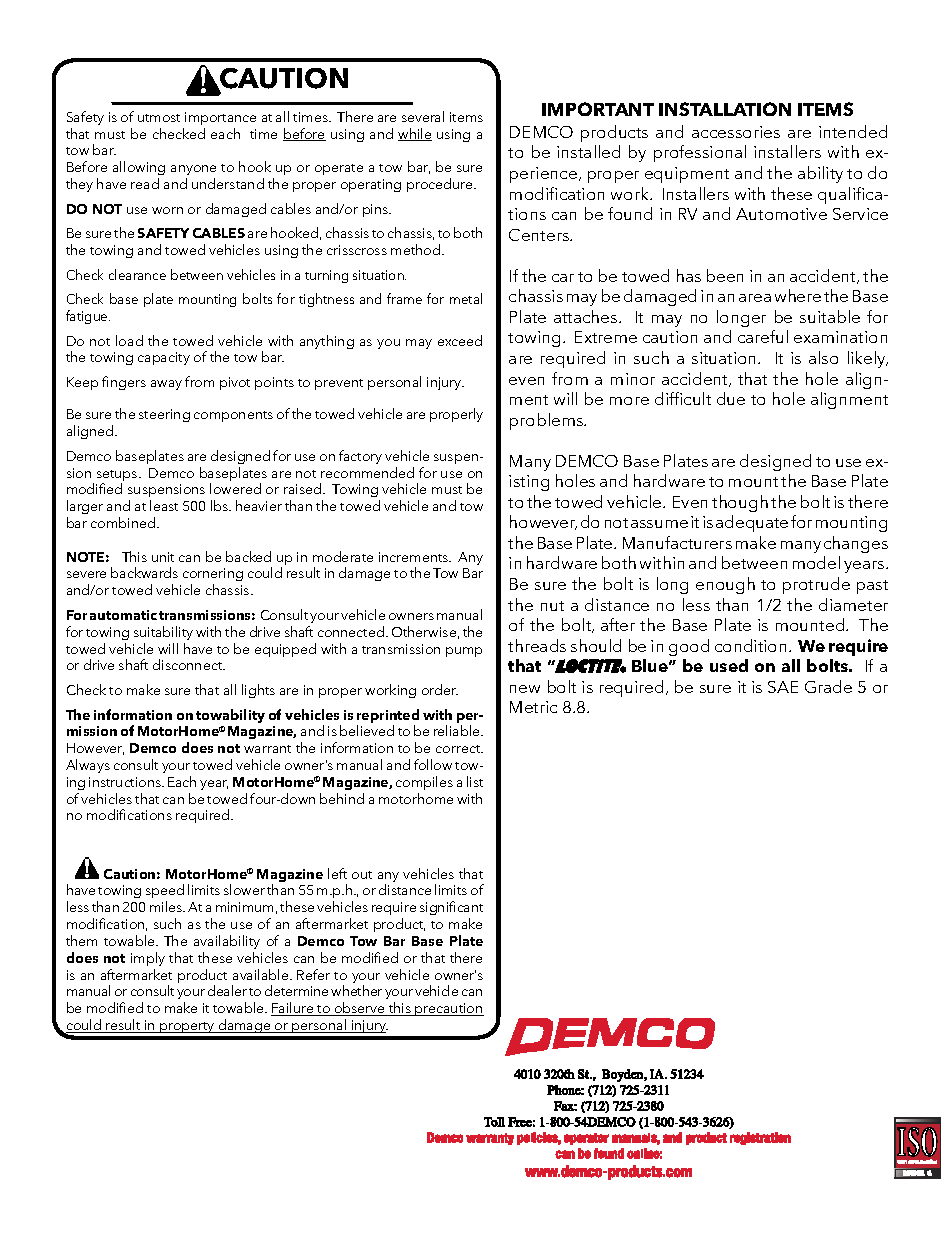 Image resolution: width=952 pixels, height=1233 pixels. What do you see at coordinates (415, 134) in the document?
I see `while` at bounding box center [415, 134].
